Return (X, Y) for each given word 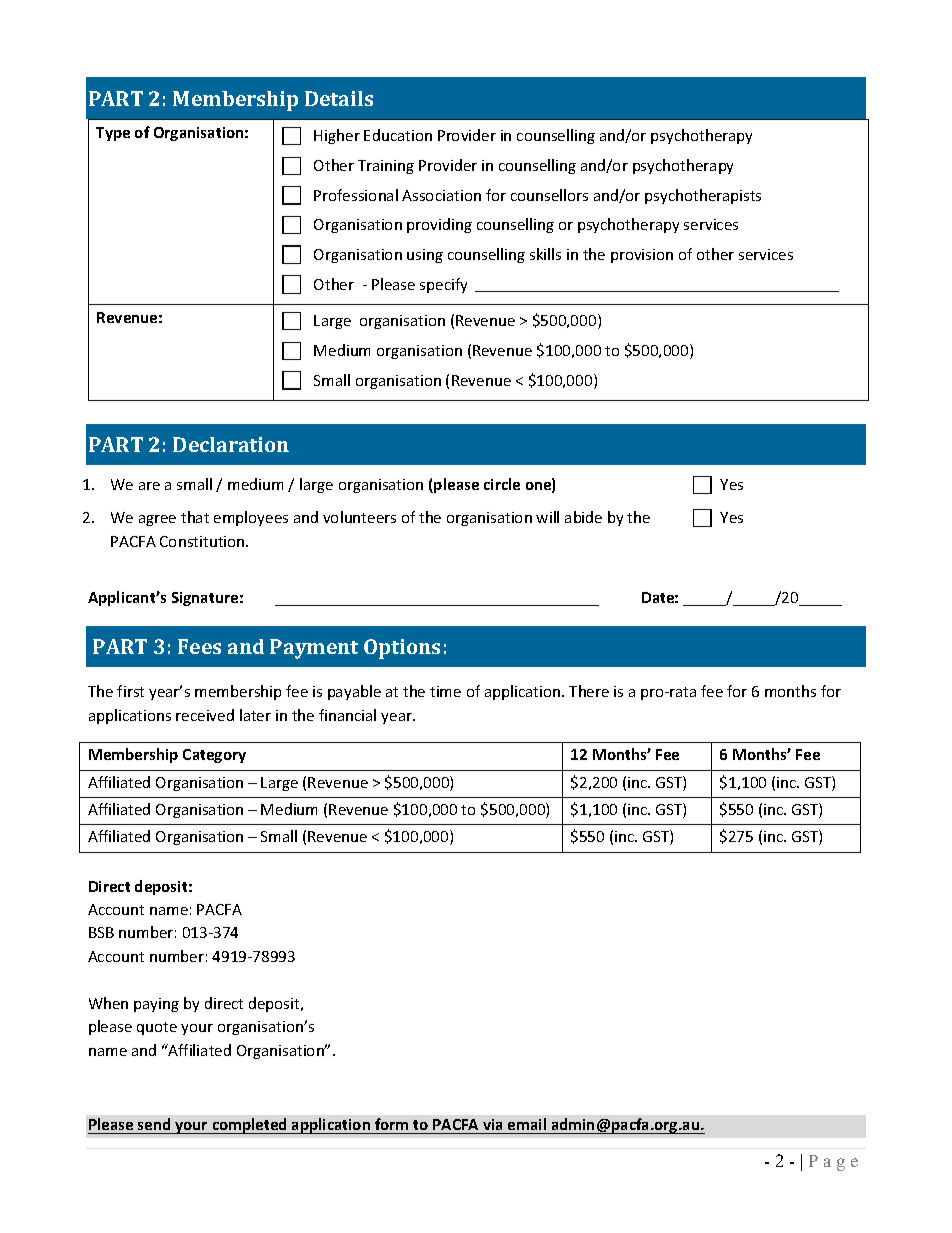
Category (214, 756)
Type (113, 134)
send (154, 1126)
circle (502, 484)
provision (642, 256)
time (445, 691)
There (589, 691)
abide (583, 517)
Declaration (231, 444)
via (493, 1126)
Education (398, 135)
